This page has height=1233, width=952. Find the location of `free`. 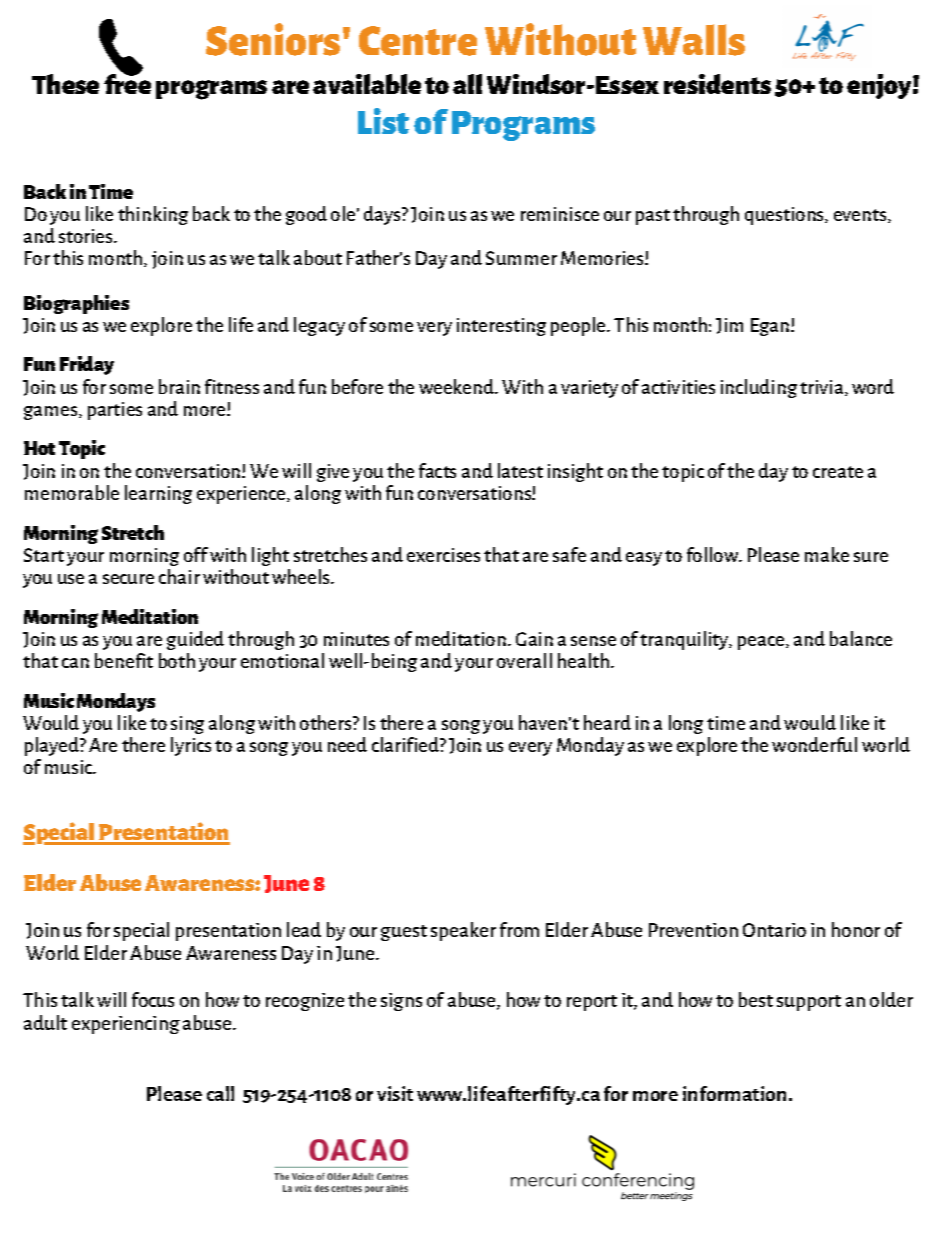

free is located at coordinates (127, 83).
